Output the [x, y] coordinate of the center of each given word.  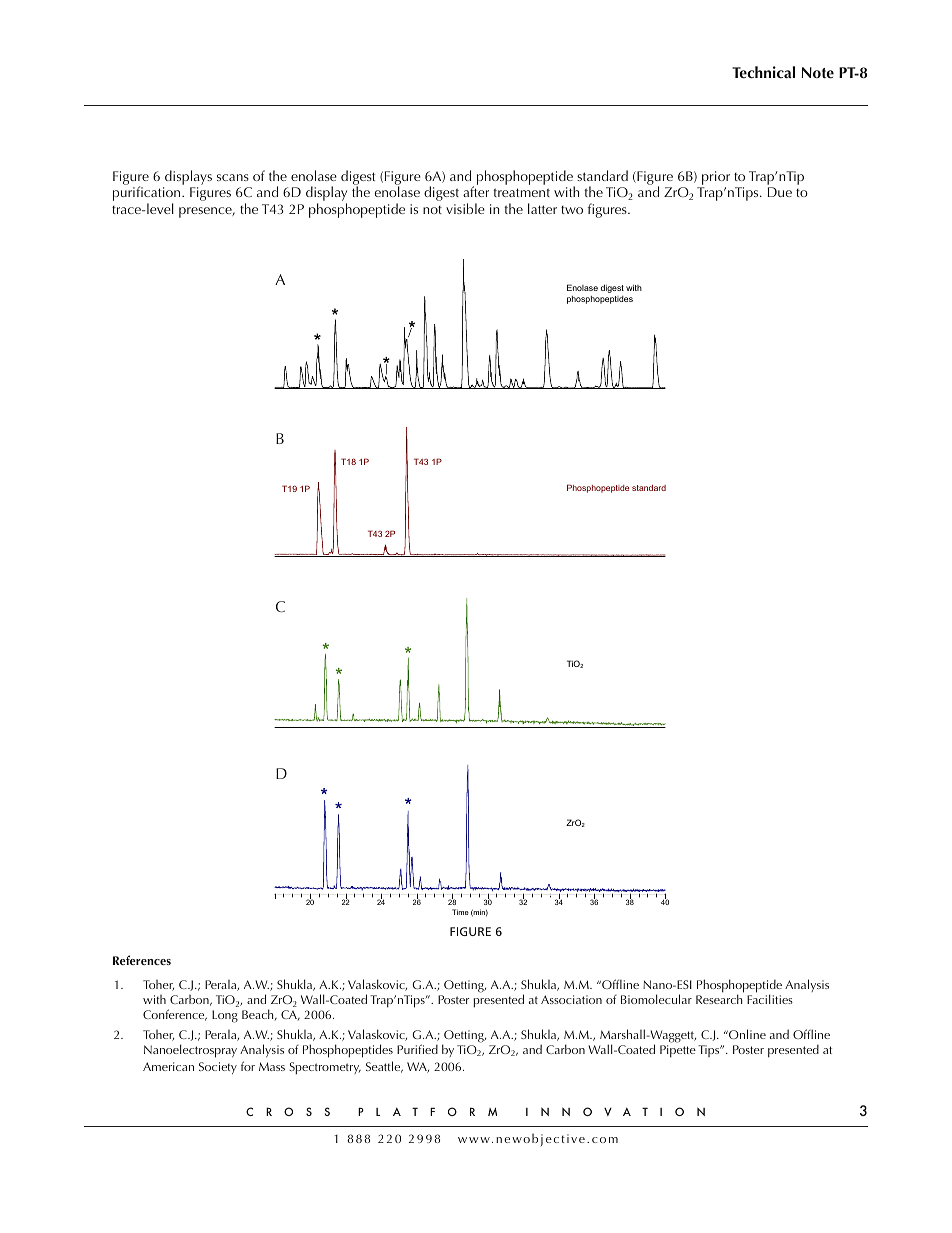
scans [233, 177]
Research [719, 999]
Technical [763, 72]
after [476, 191]
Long [225, 1016]
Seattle [384, 1067]
